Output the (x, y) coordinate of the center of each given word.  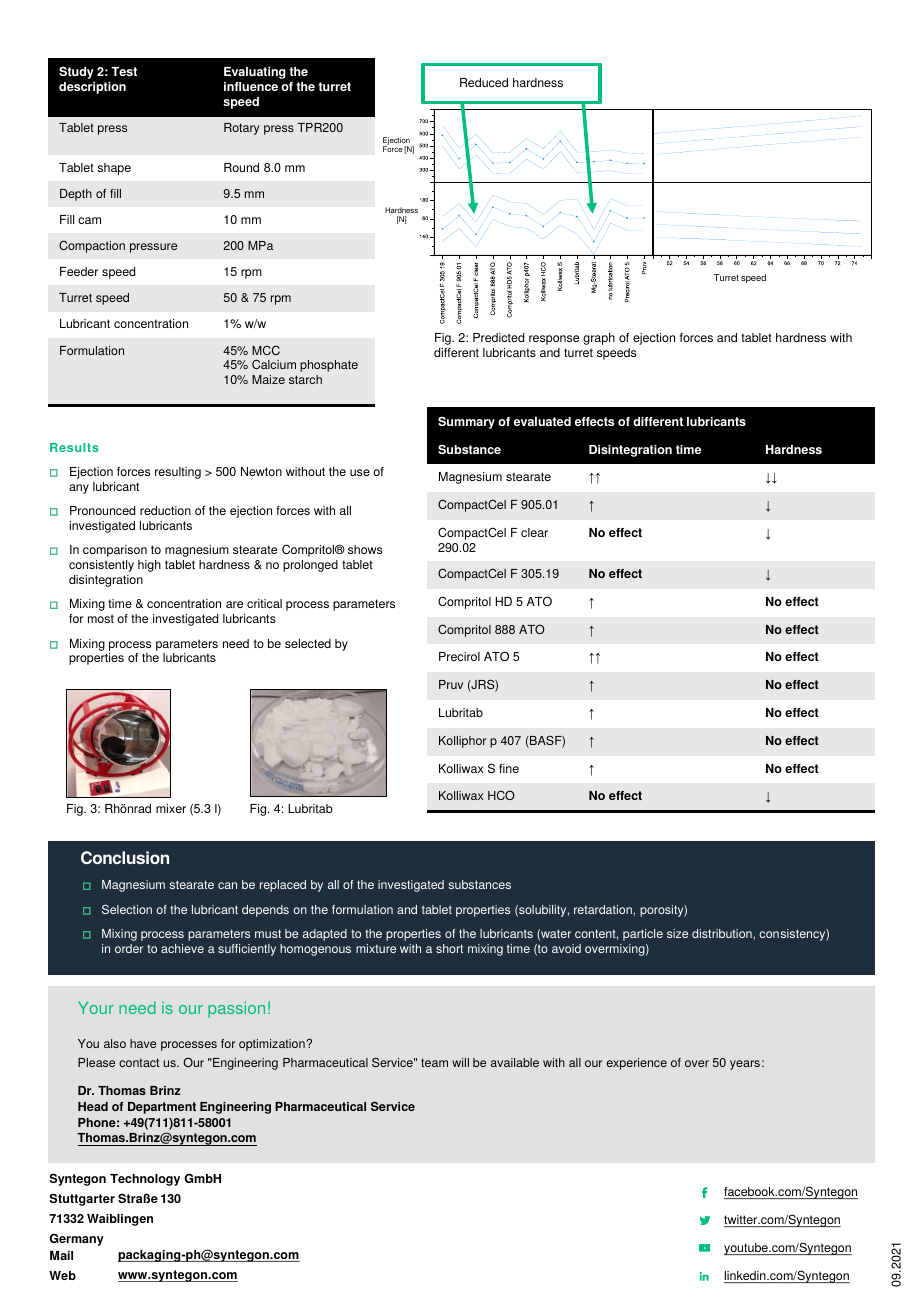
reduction (165, 510)
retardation (604, 909)
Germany (76, 1239)
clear (534, 532)
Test (124, 71)
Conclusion (125, 857)
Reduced (484, 82)
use (360, 472)
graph (599, 339)
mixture (376, 948)
